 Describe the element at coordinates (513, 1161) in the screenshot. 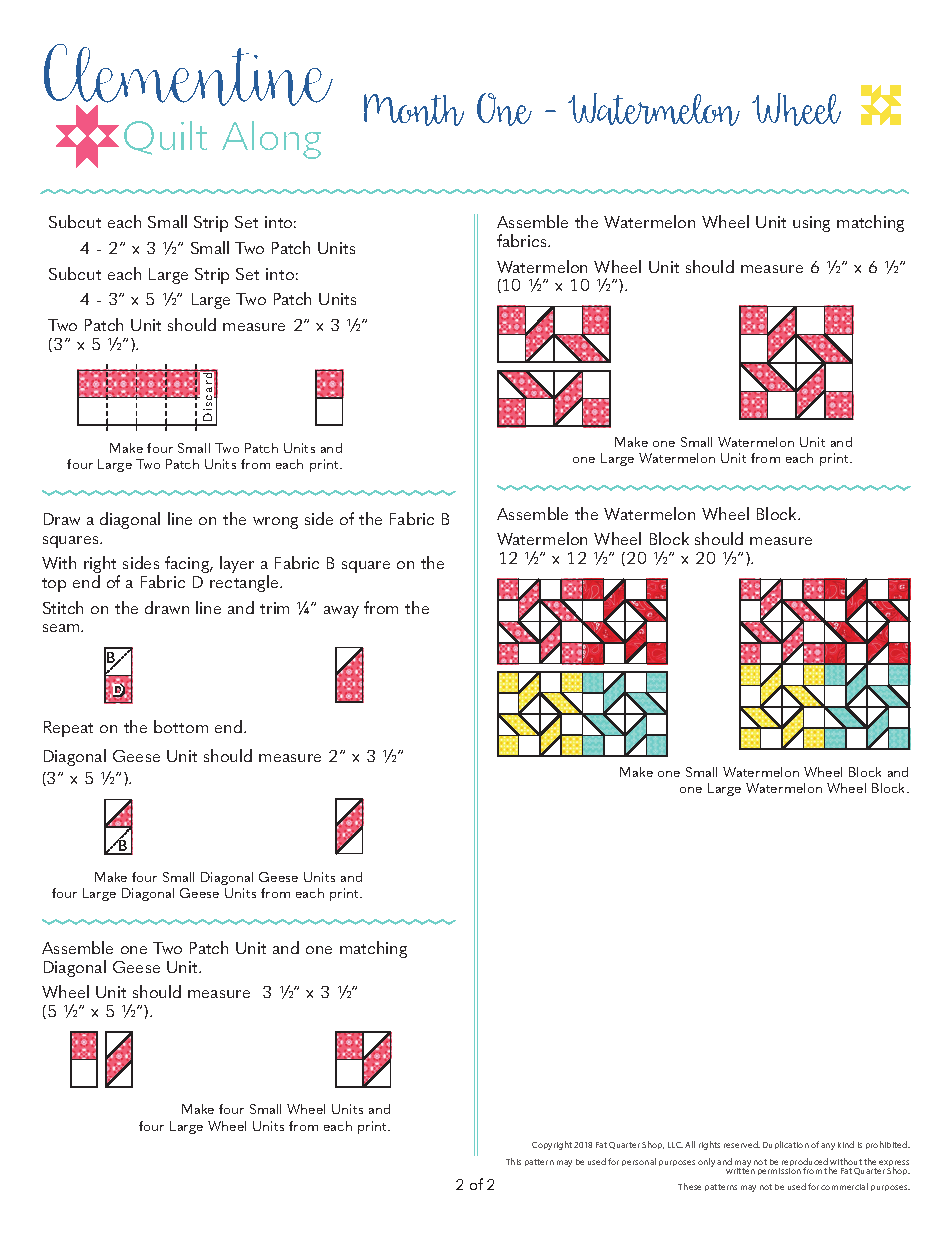

I see `This` at that location.
